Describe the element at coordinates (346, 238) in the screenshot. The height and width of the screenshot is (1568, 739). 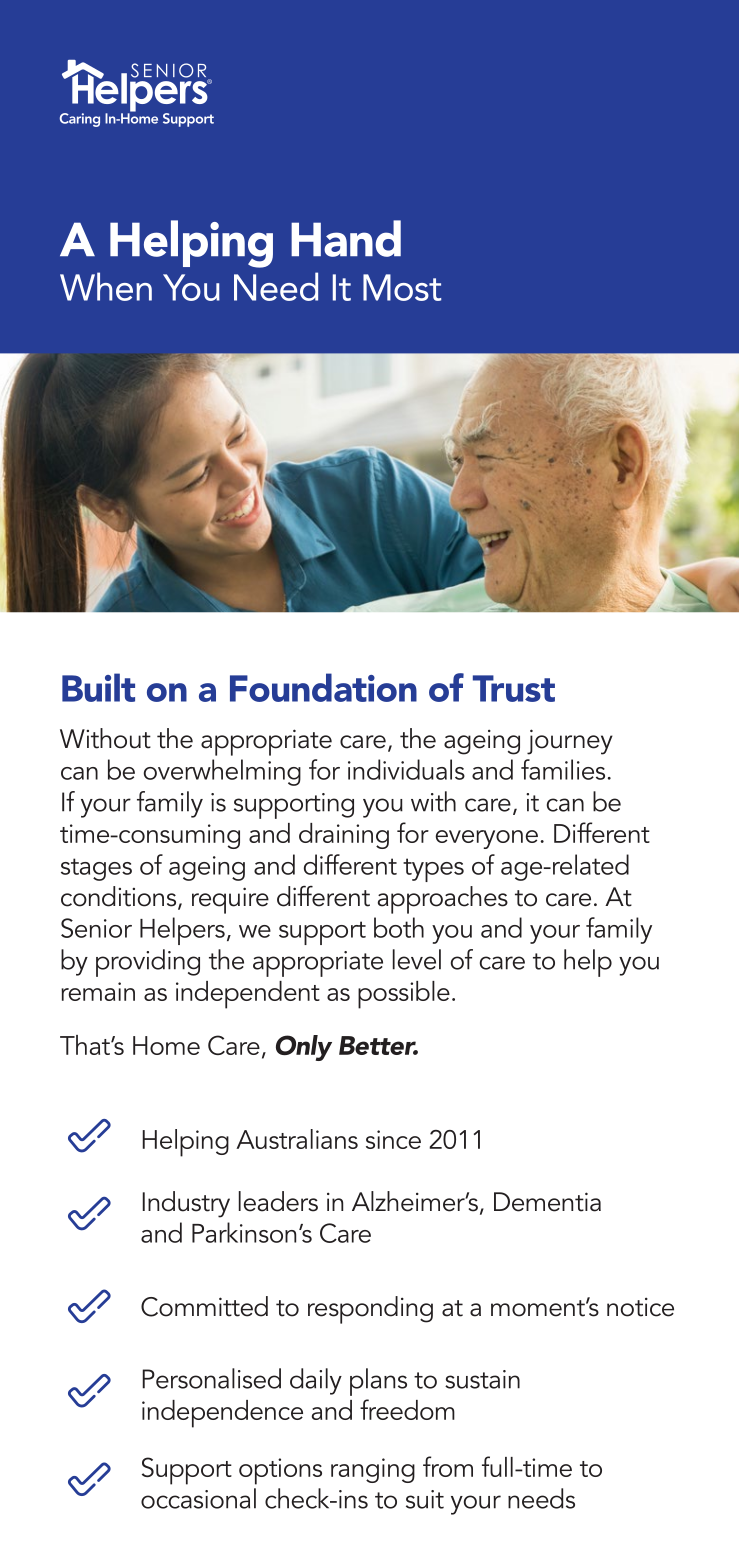
I see `Hand` at that location.
